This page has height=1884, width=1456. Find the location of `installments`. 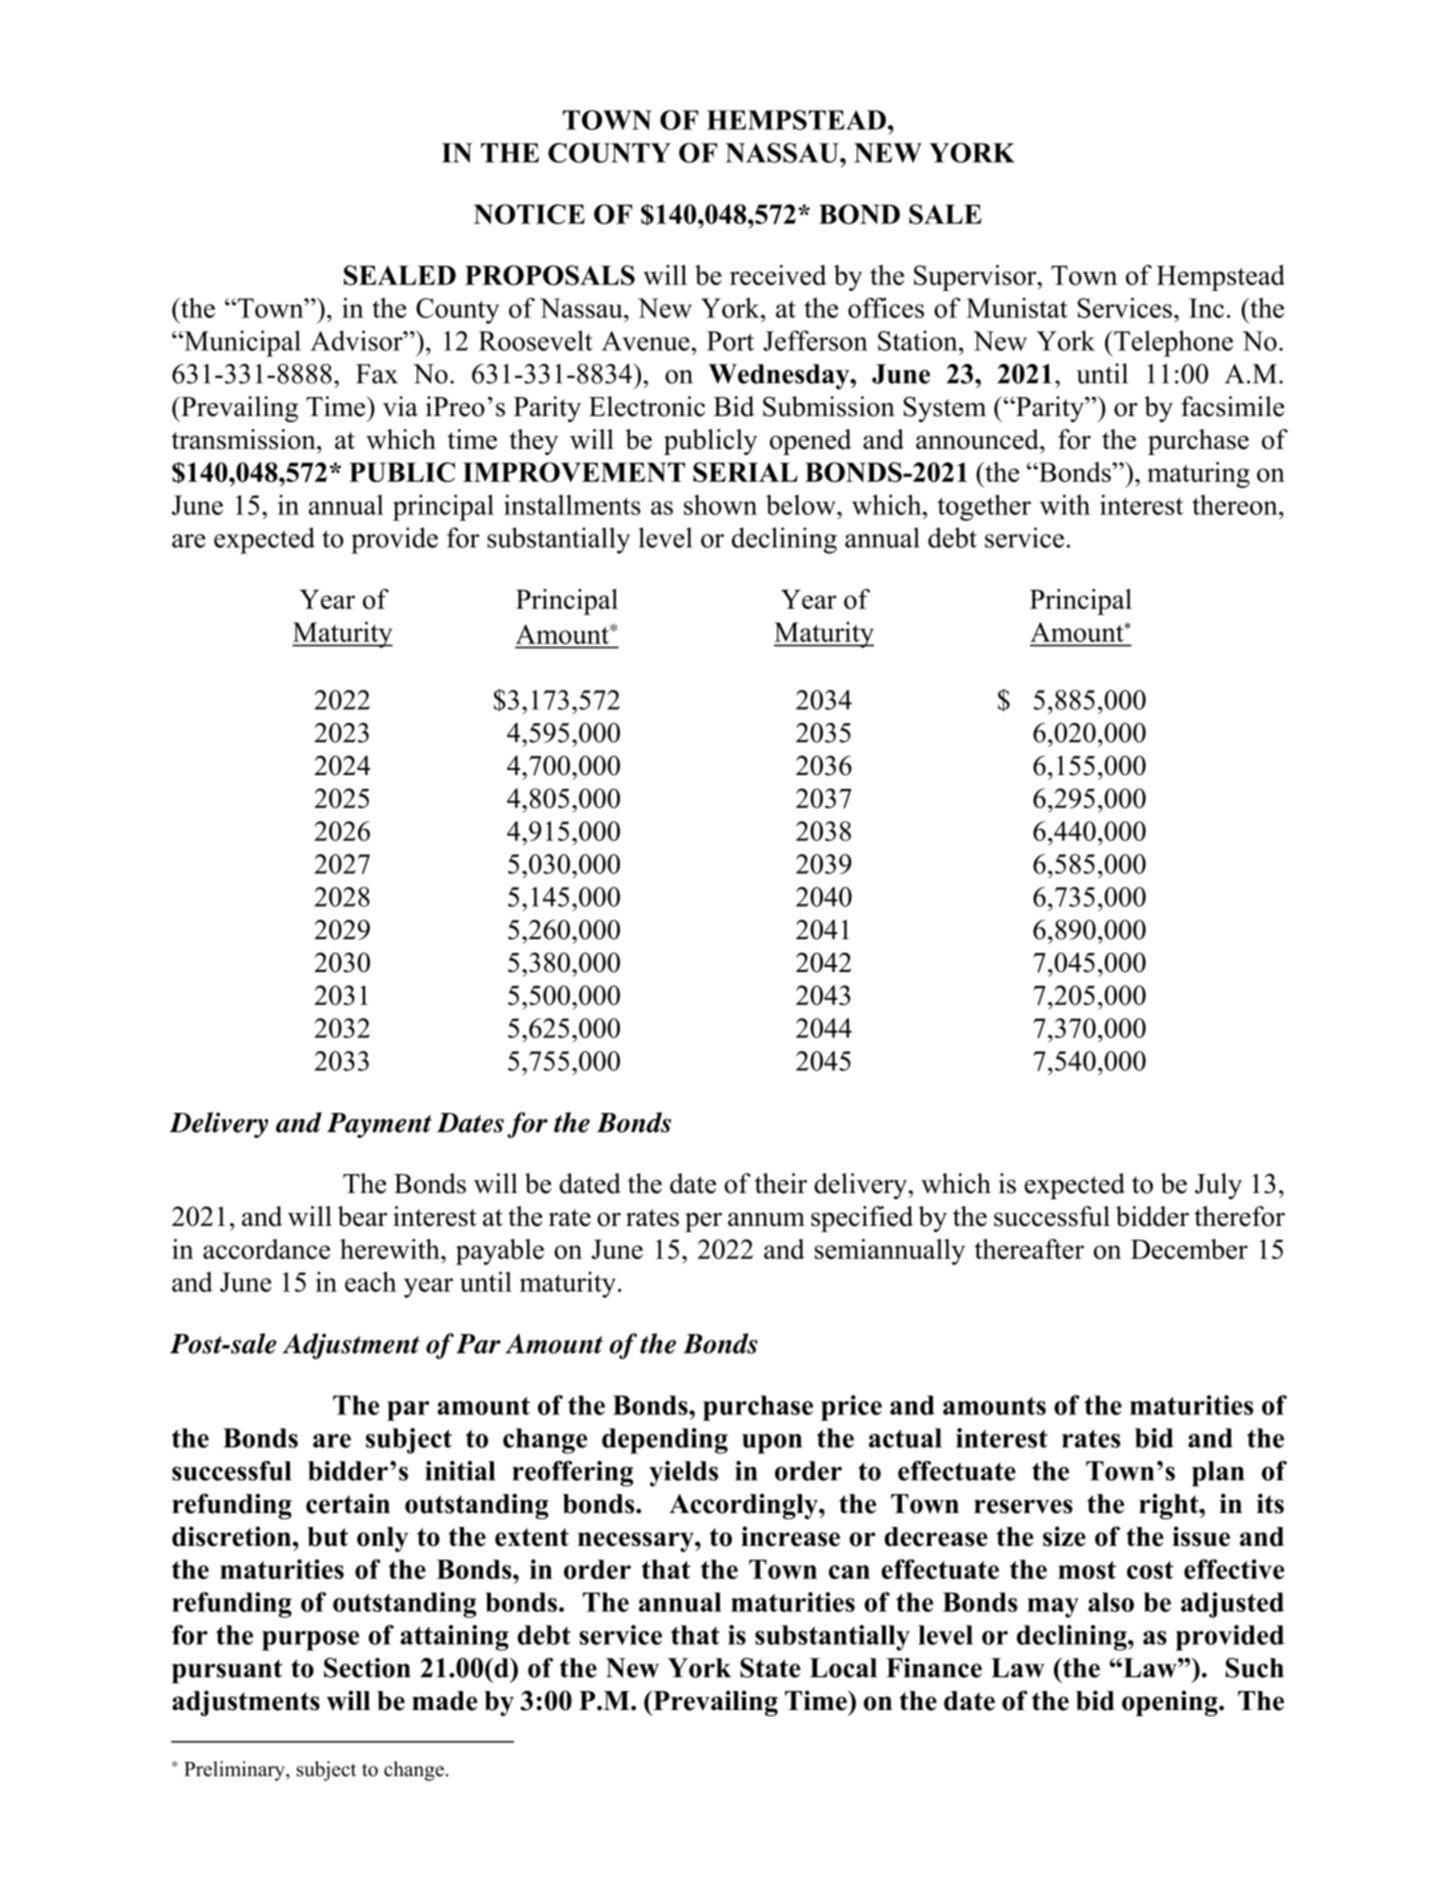

installments is located at coordinates (572, 504).
